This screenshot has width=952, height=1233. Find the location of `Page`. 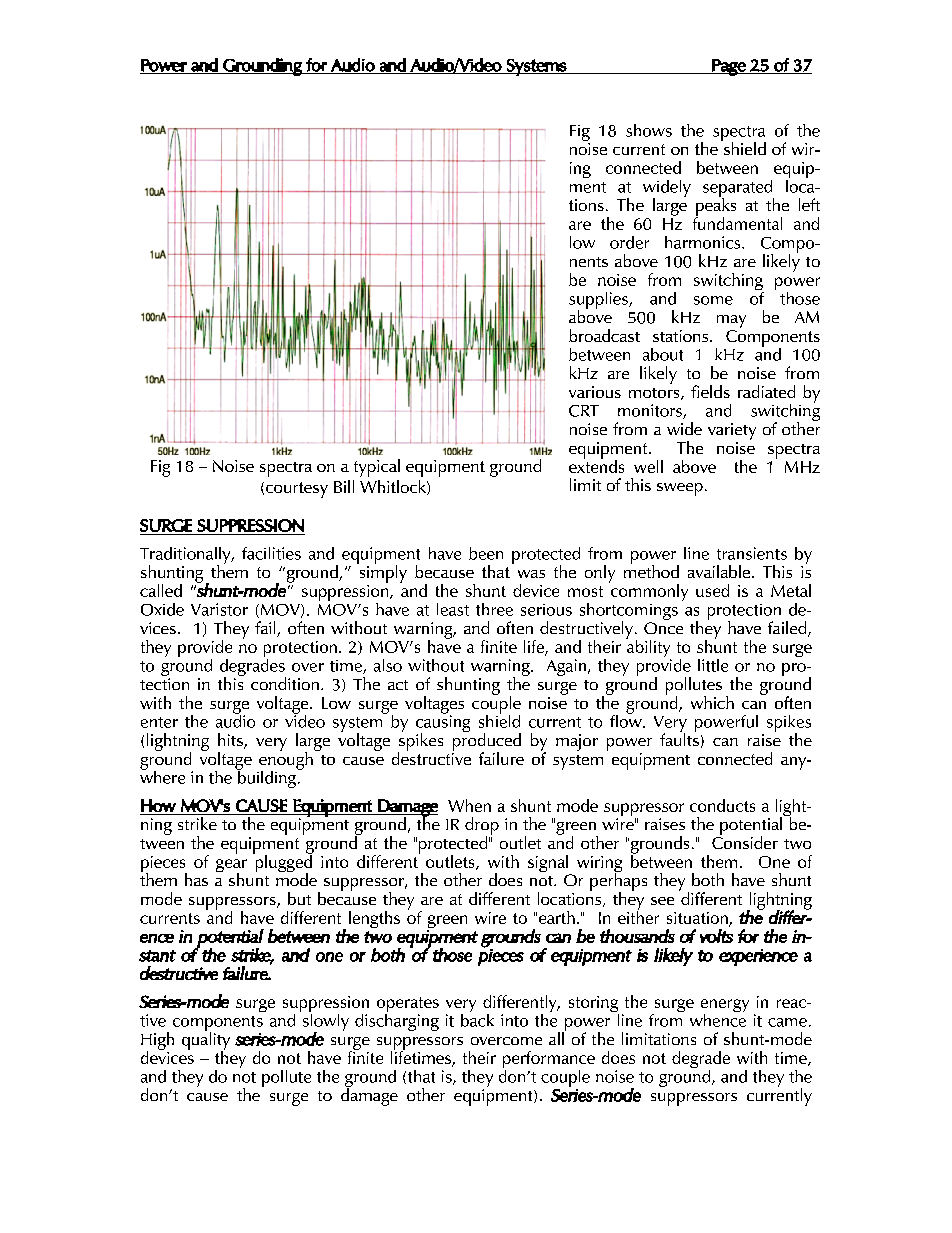

Page is located at coordinates (729, 67).
